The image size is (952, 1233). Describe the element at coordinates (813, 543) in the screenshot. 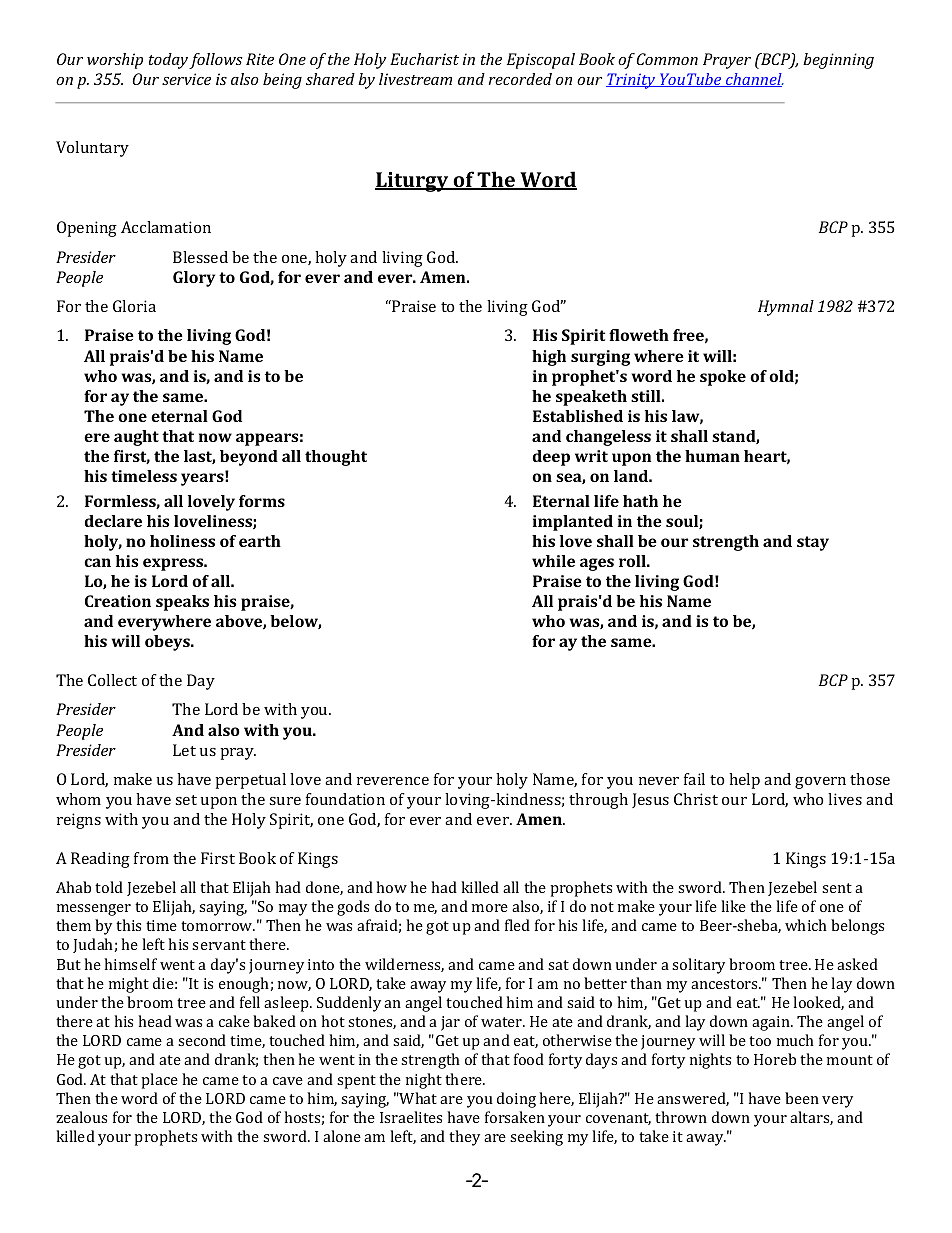

I see `stay` at that location.
